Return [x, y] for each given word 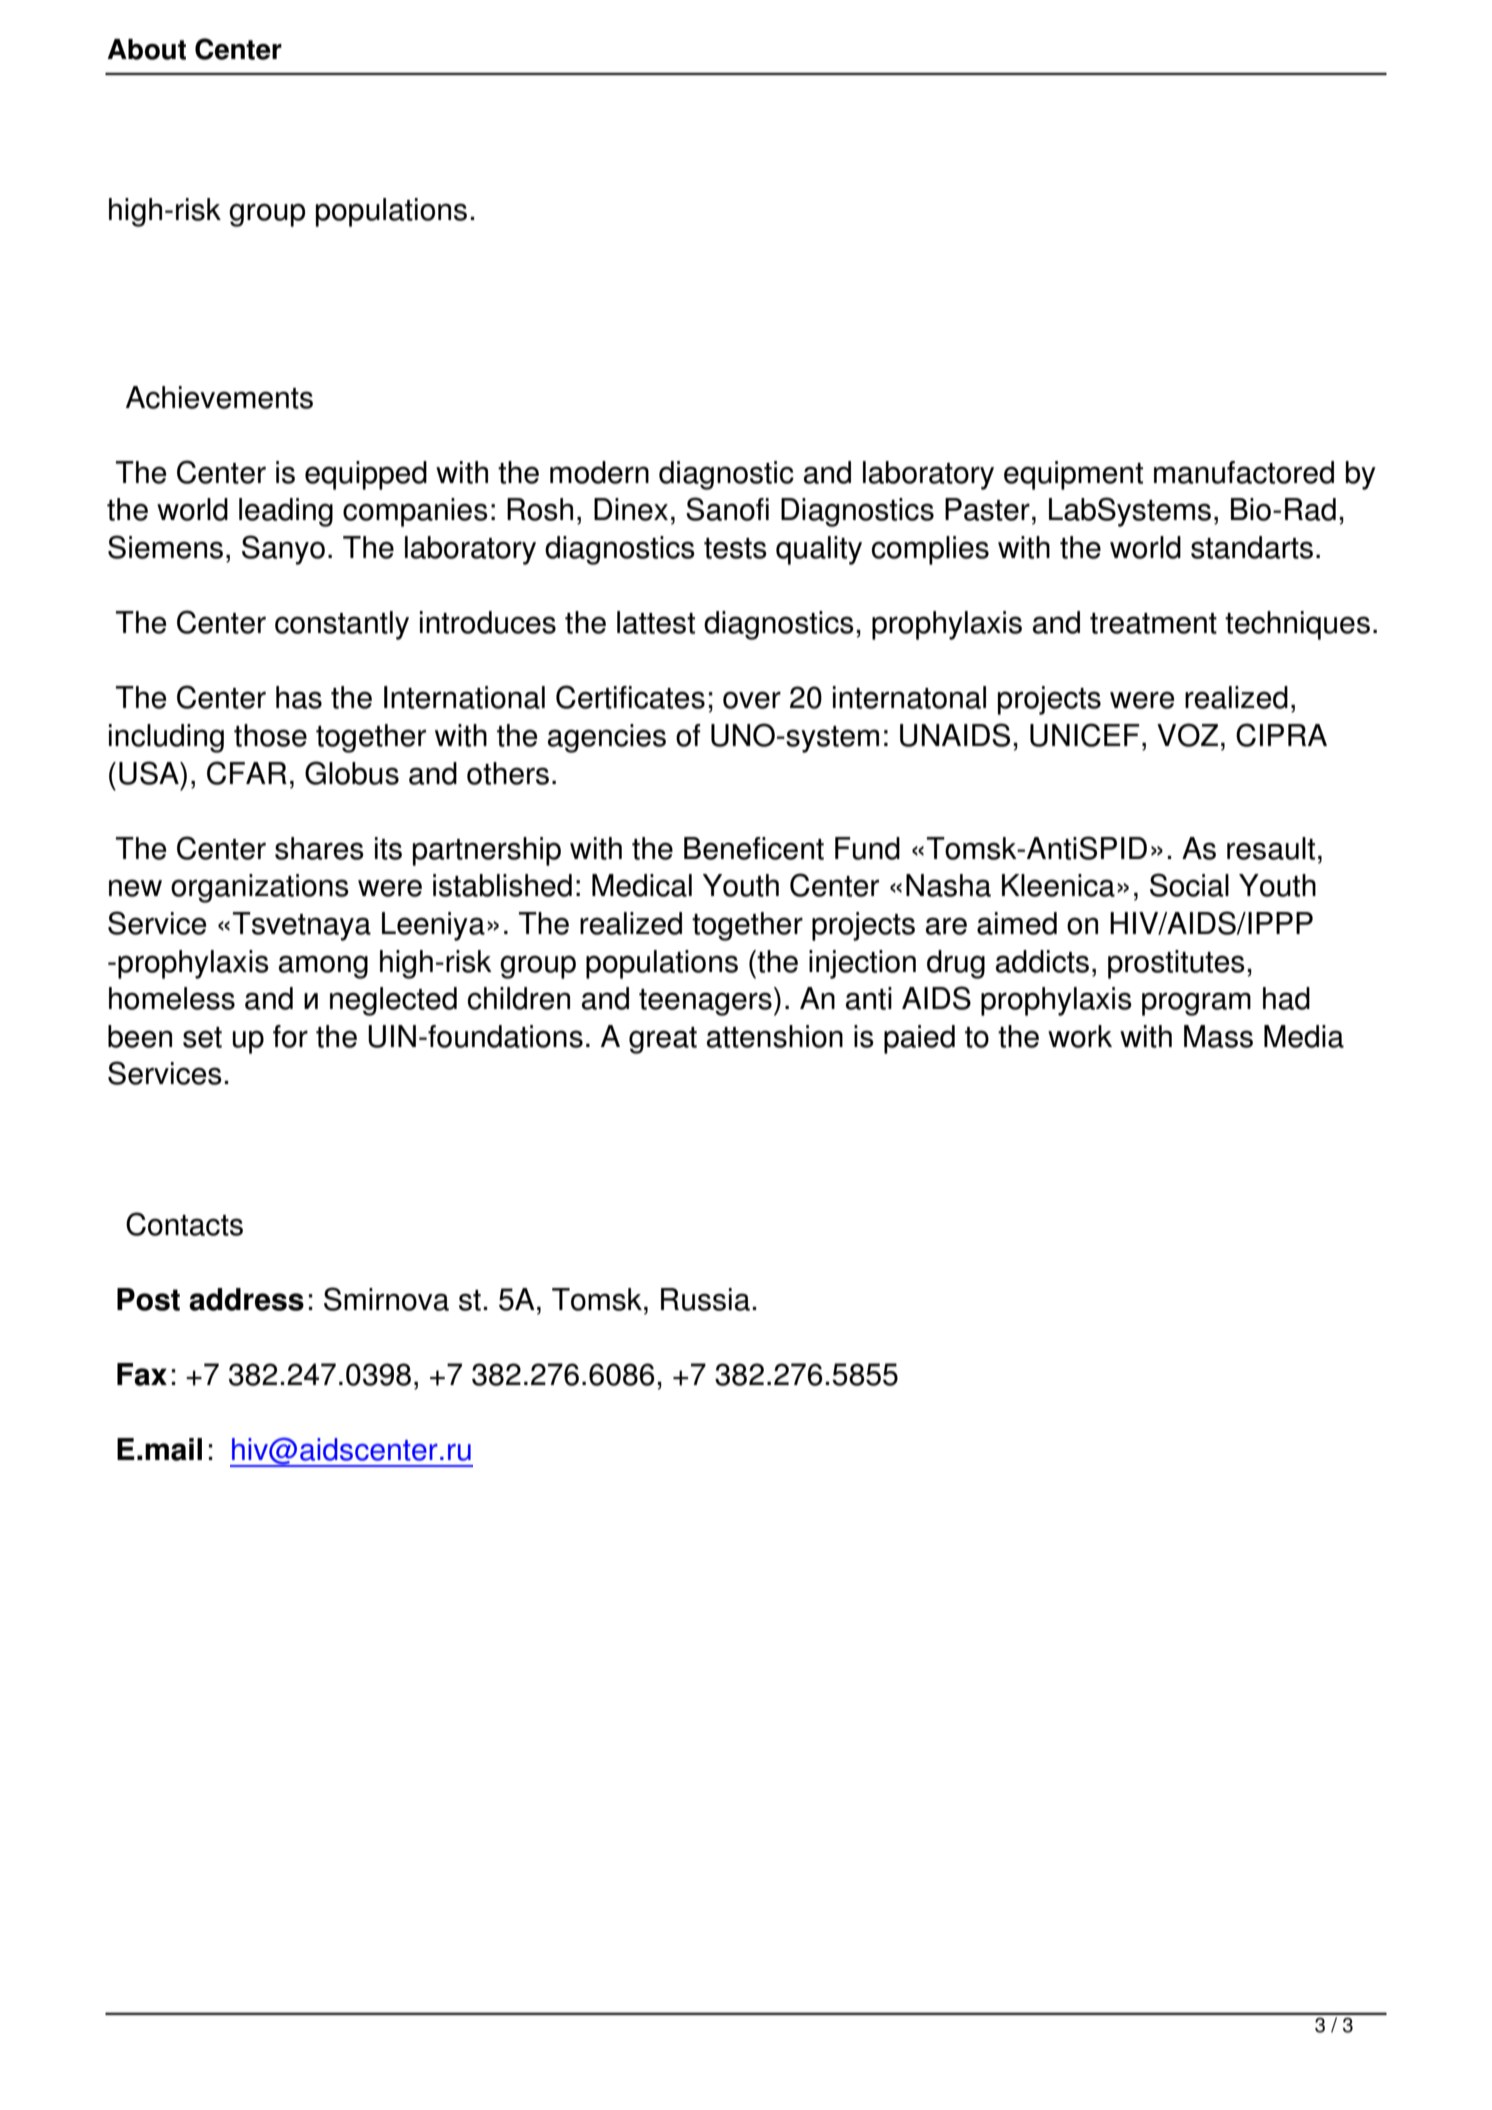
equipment [1073, 475]
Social [1189, 885]
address [246, 1299]
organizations [260, 888]
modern [599, 472]
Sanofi [727, 509]
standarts [1252, 547]
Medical [642, 885]
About [146, 49]
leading [286, 512]
